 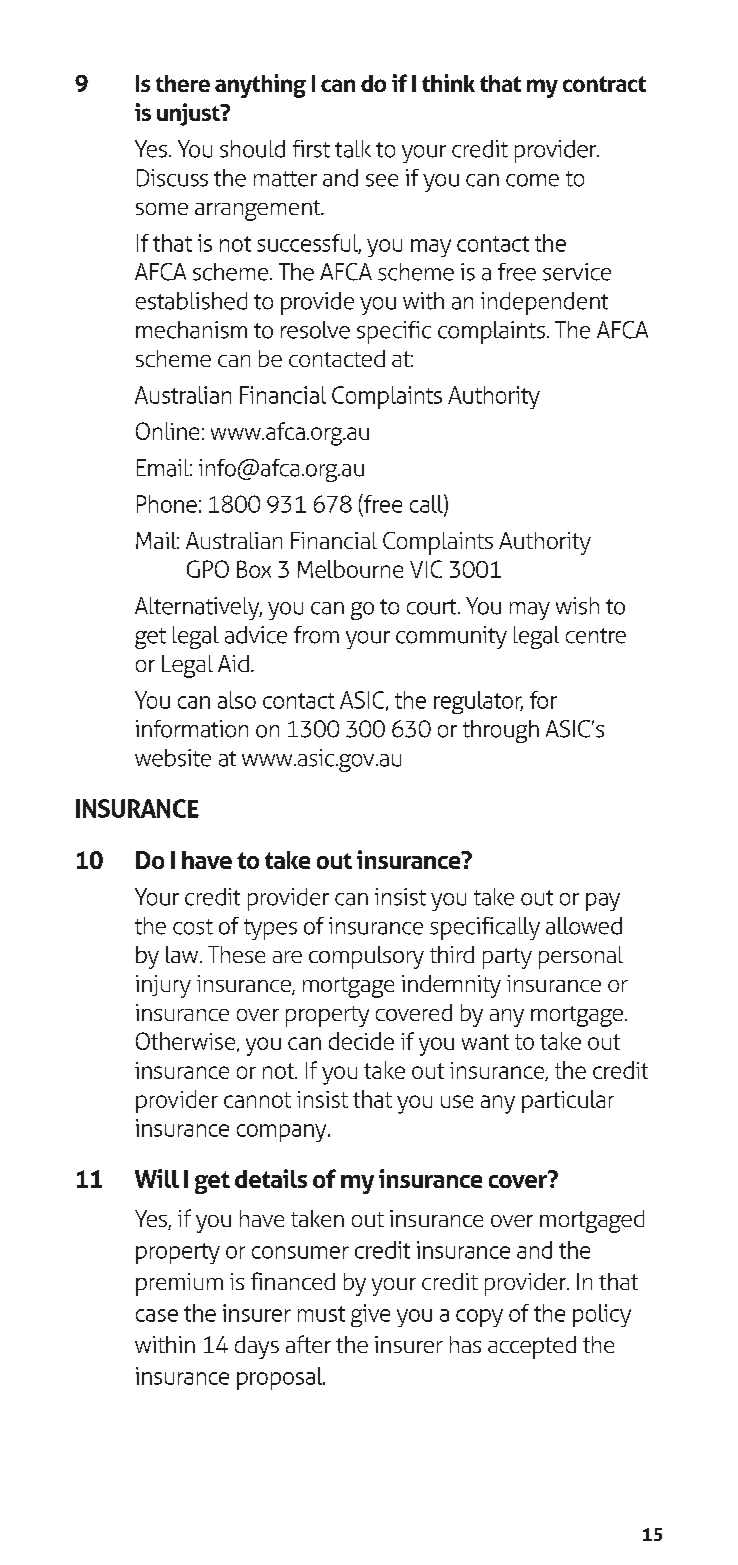 I want to click on allowed, so click(x=584, y=926).
